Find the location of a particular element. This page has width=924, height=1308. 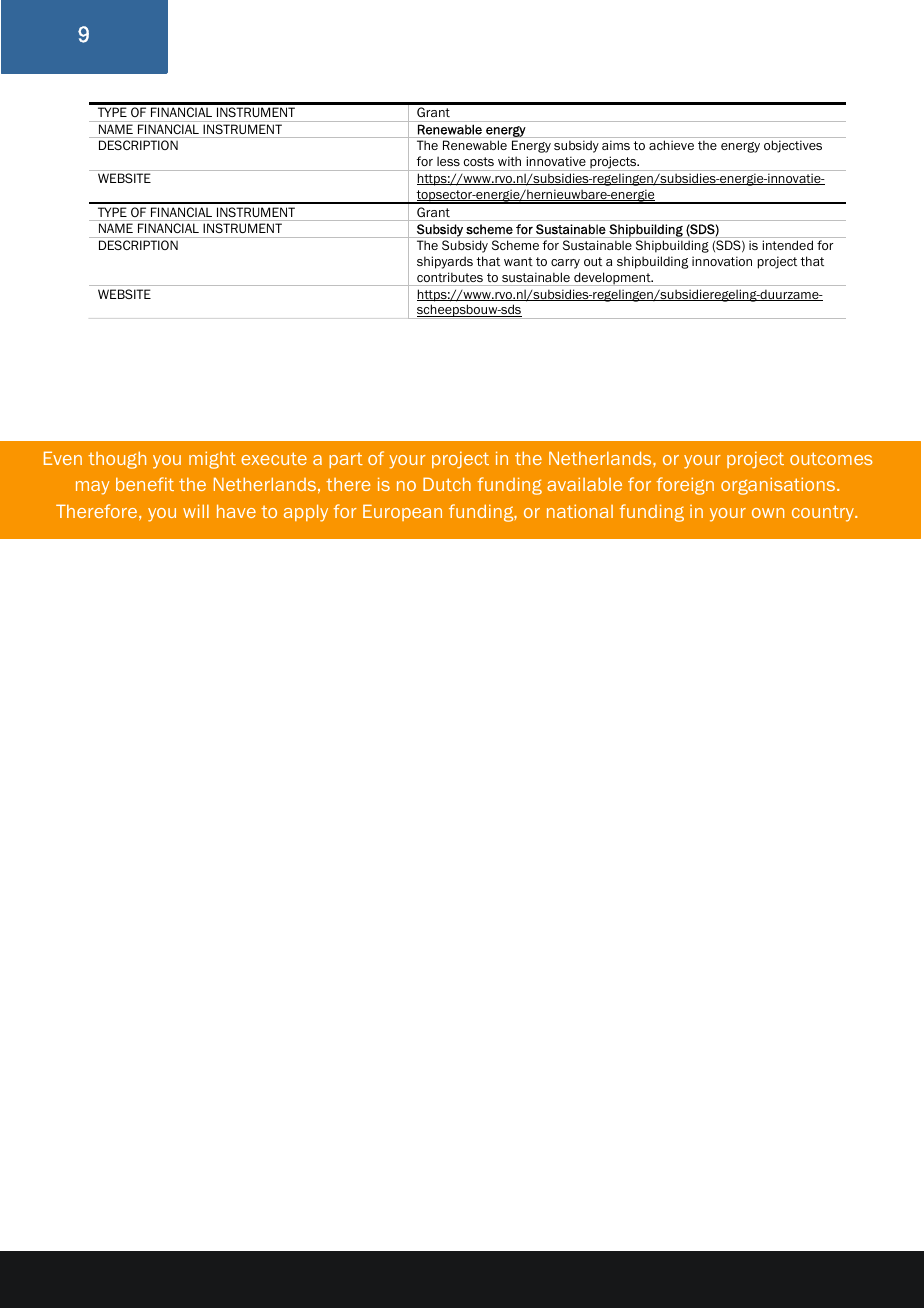

own is located at coordinates (768, 513).
